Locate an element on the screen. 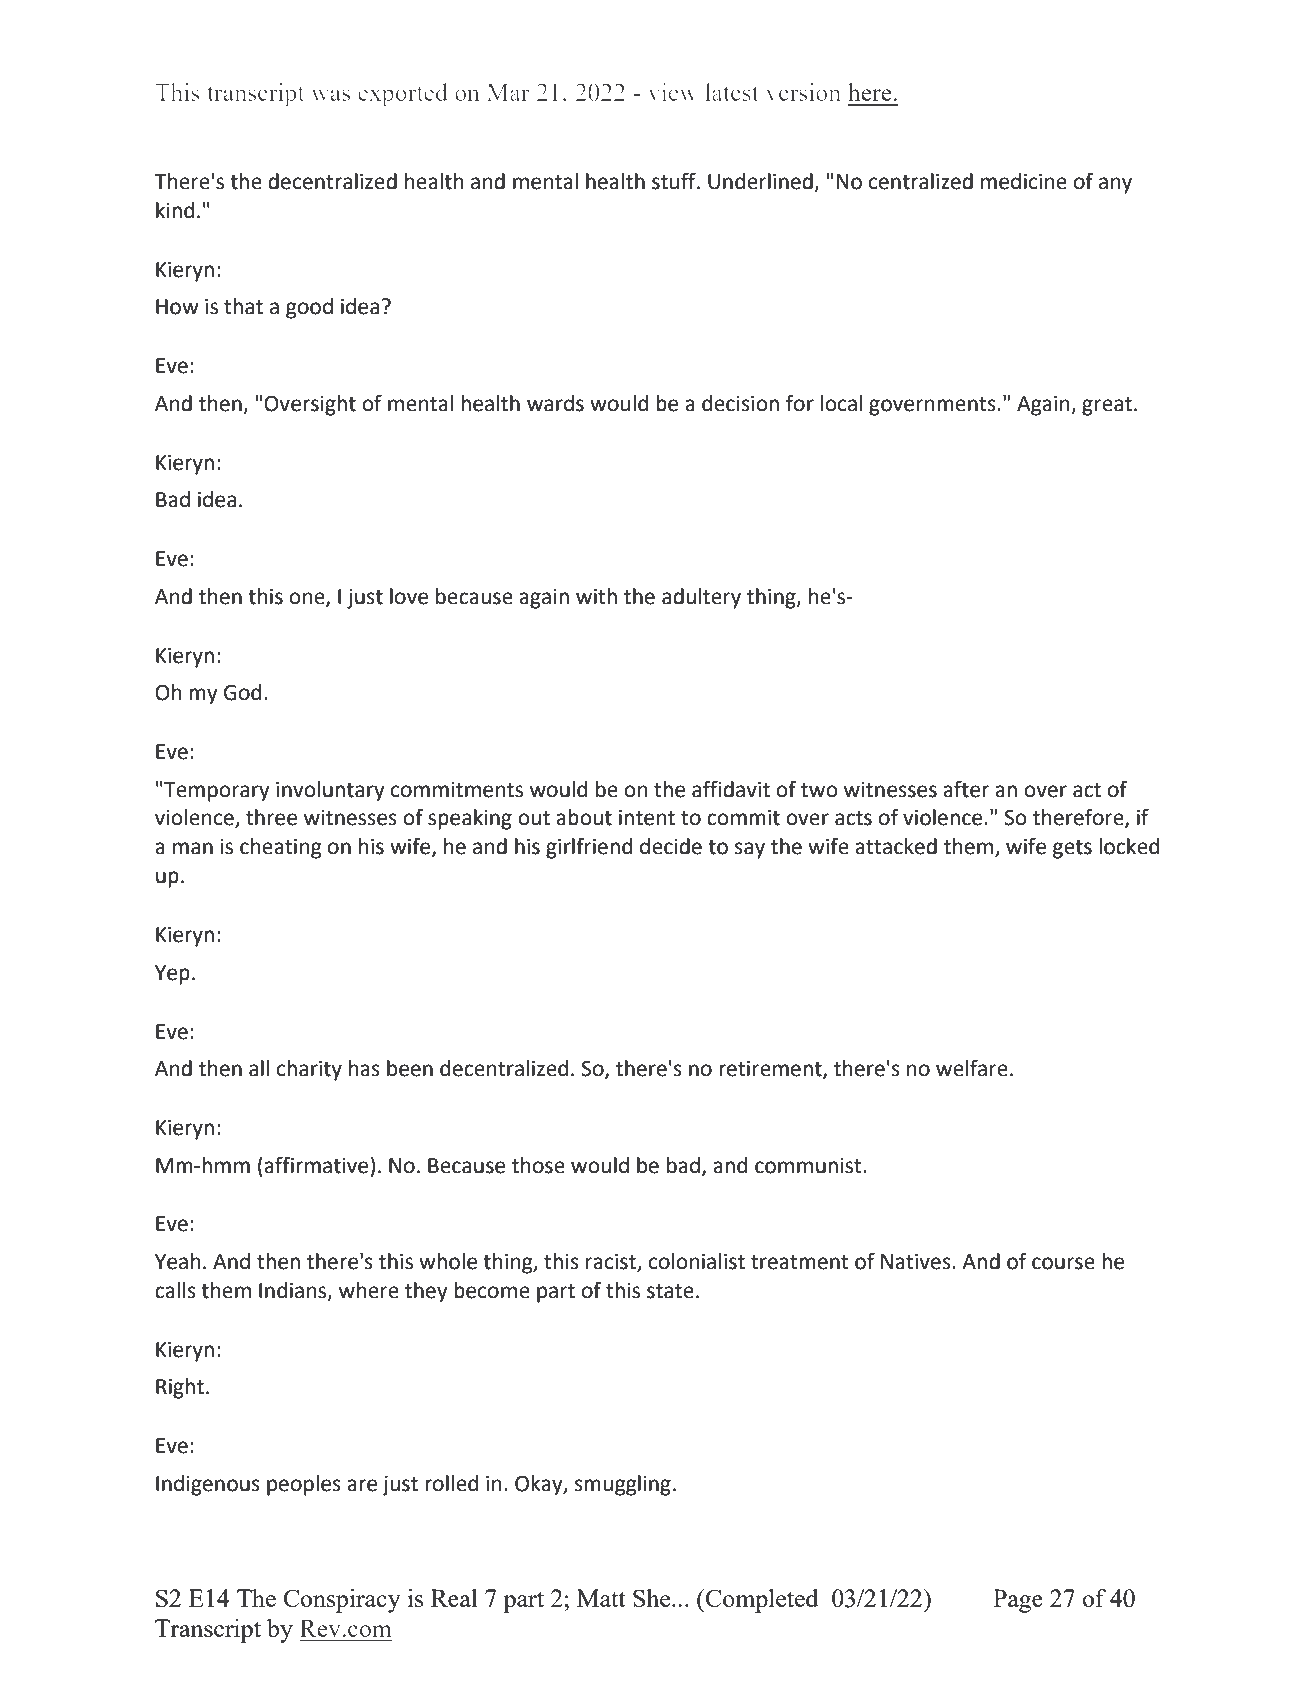 Image resolution: width=1316 pixels, height=1703 pixels. adultery is located at coordinates (701, 598).
